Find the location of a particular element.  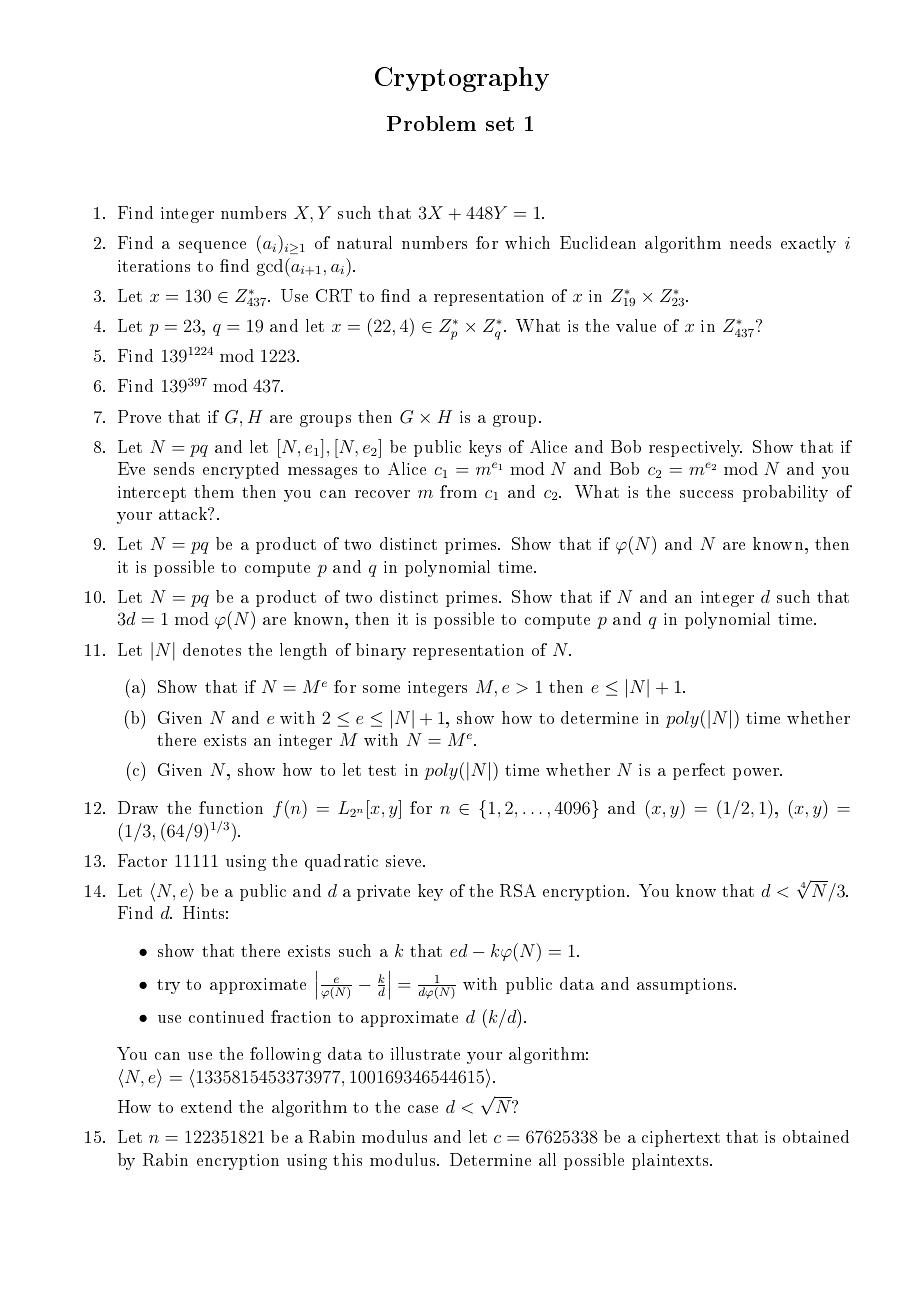

denotes is located at coordinates (212, 649).
